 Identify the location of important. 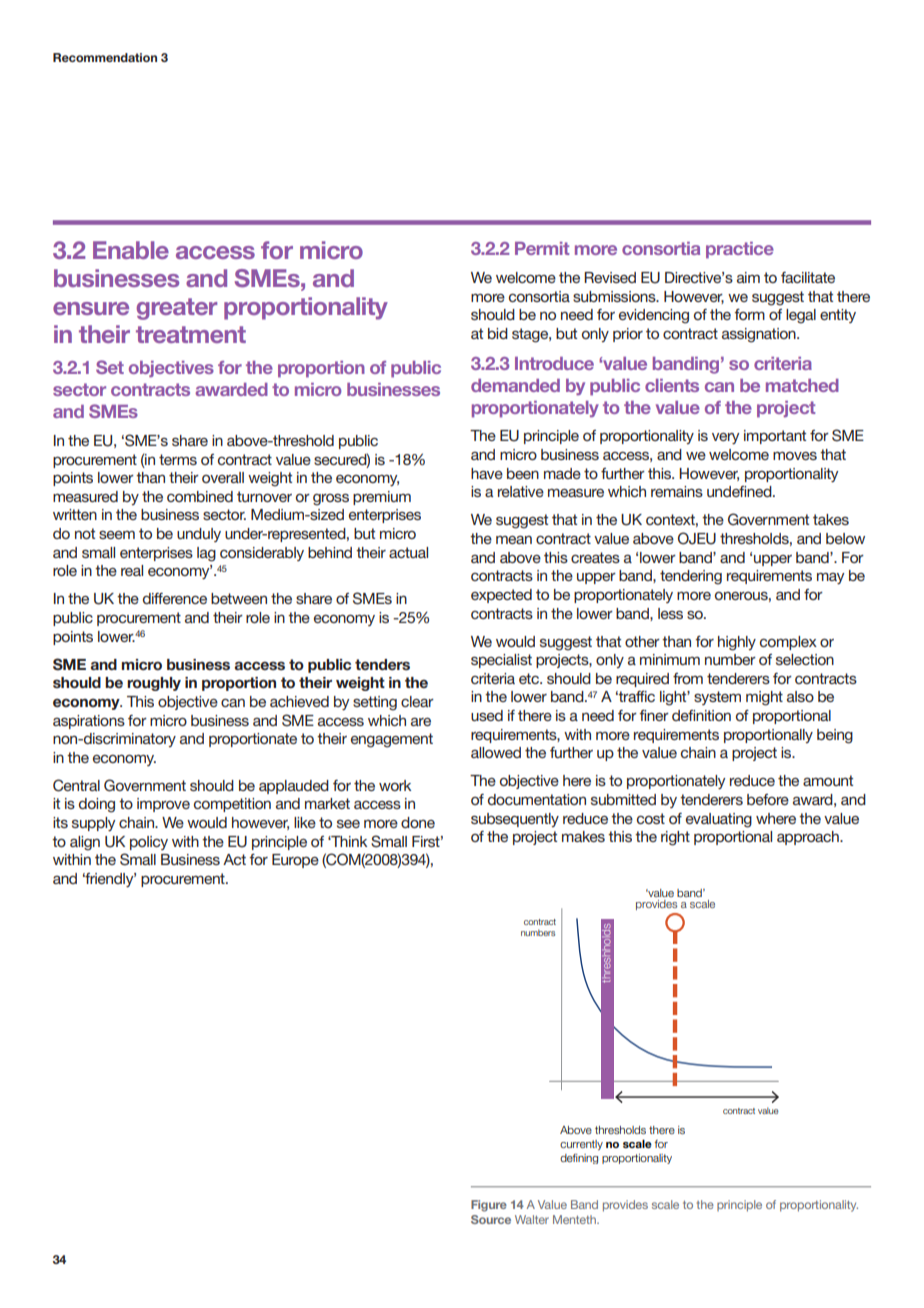
(775, 437).
